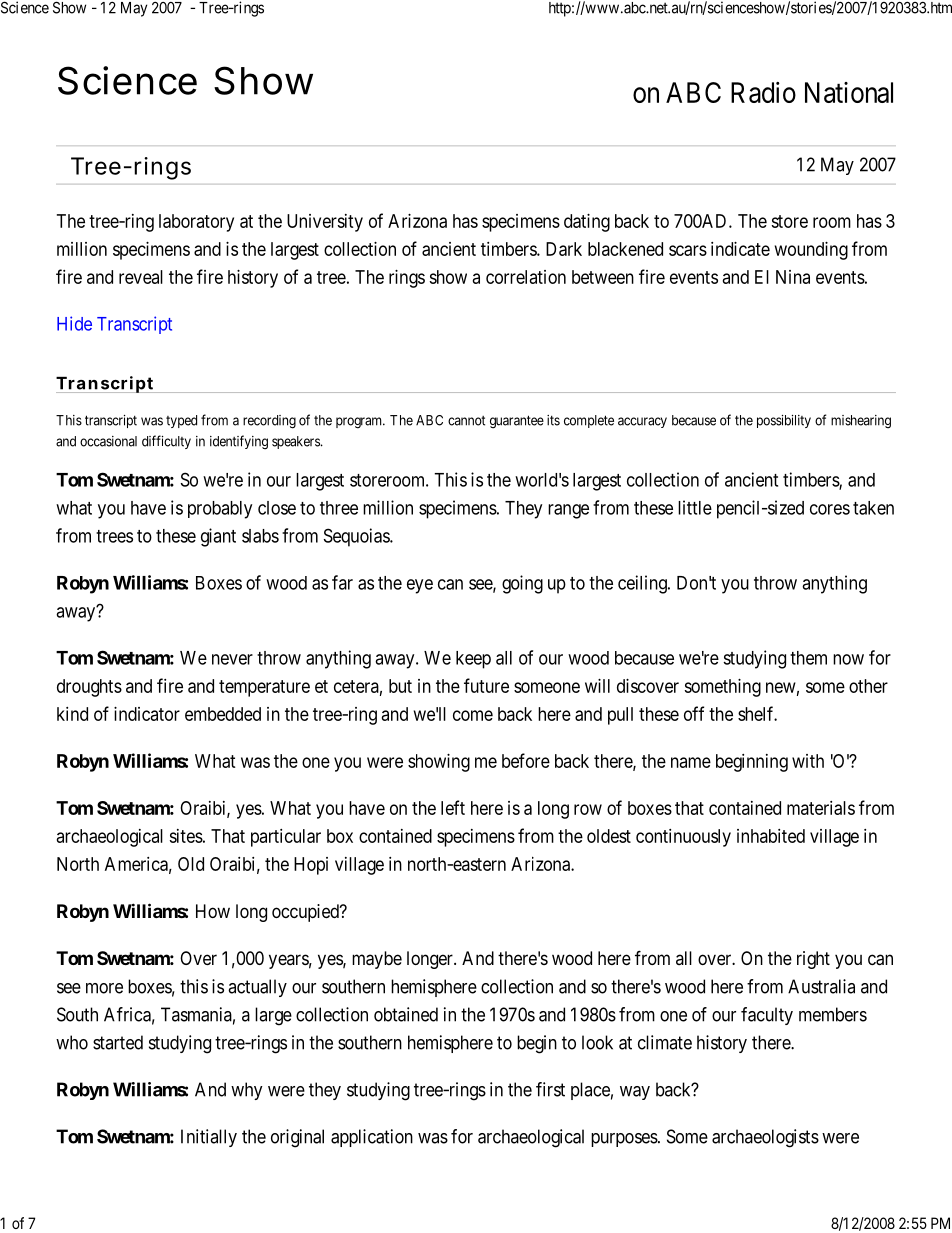 This image has height=1233, width=952. I want to click on them, so click(808, 658).
